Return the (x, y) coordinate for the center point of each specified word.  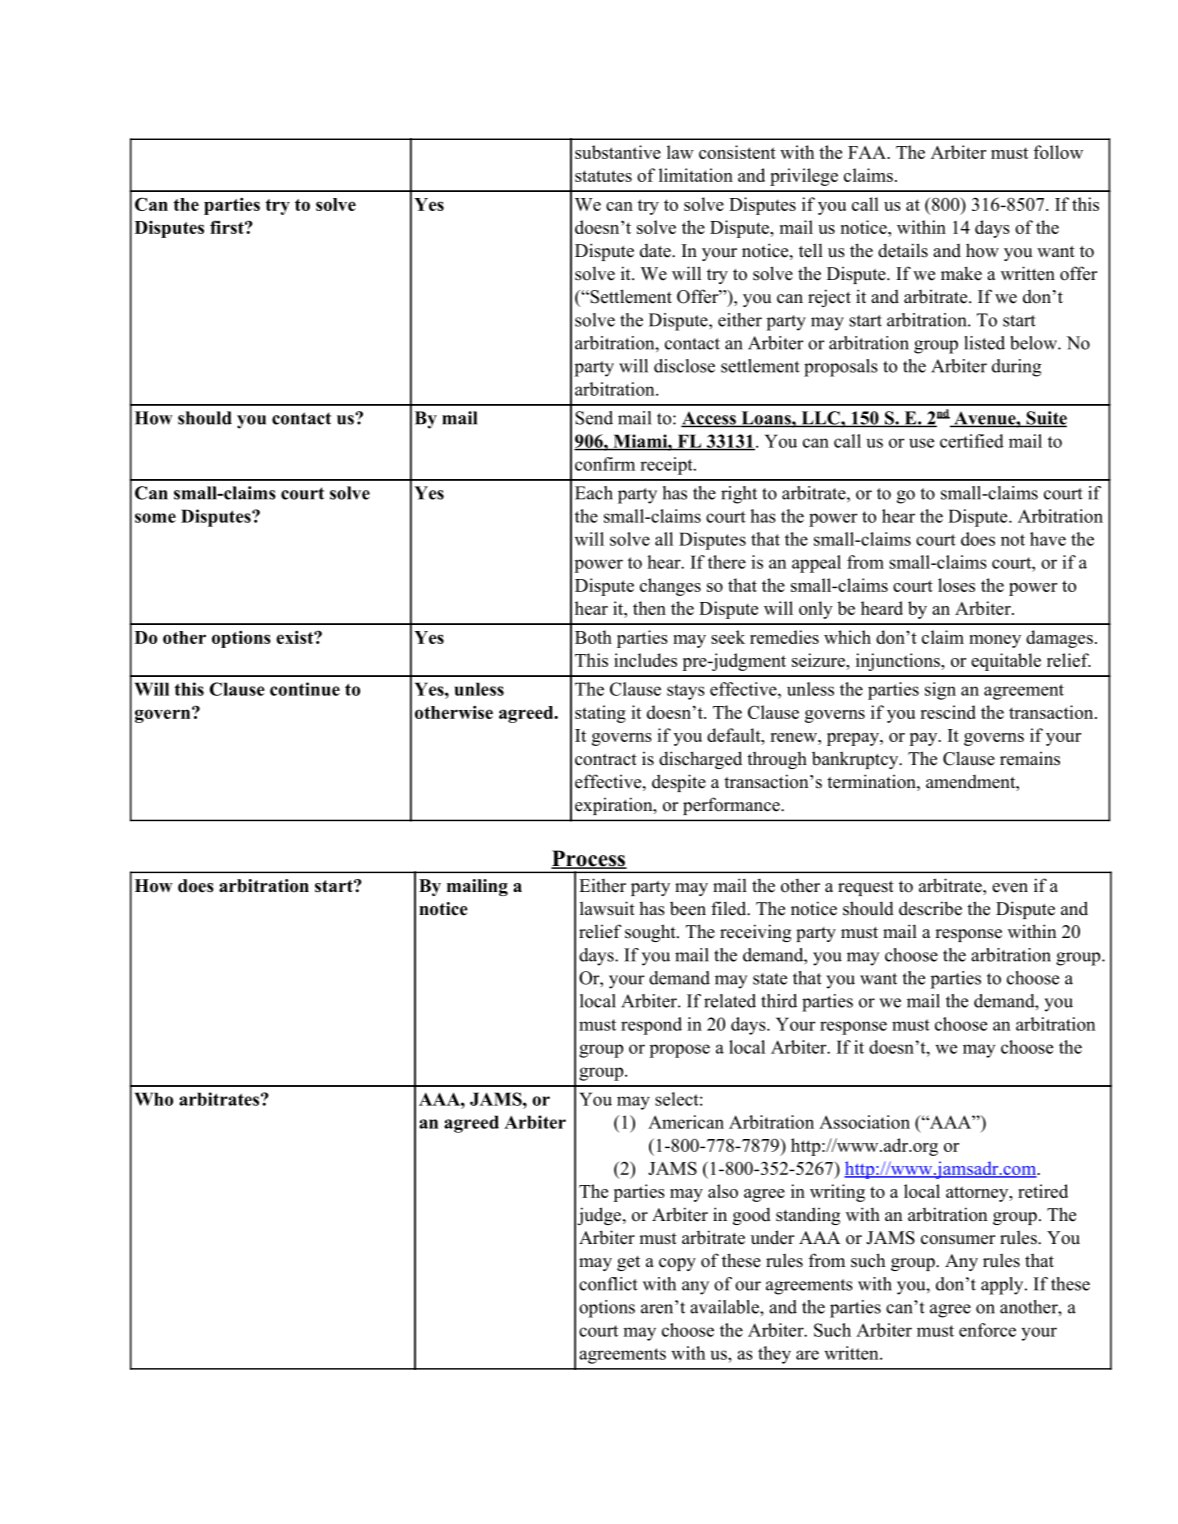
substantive (618, 152)
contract (606, 760)
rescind (948, 712)
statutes (603, 176)
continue (305, 689)
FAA (868, 152)
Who (154, 1099)
